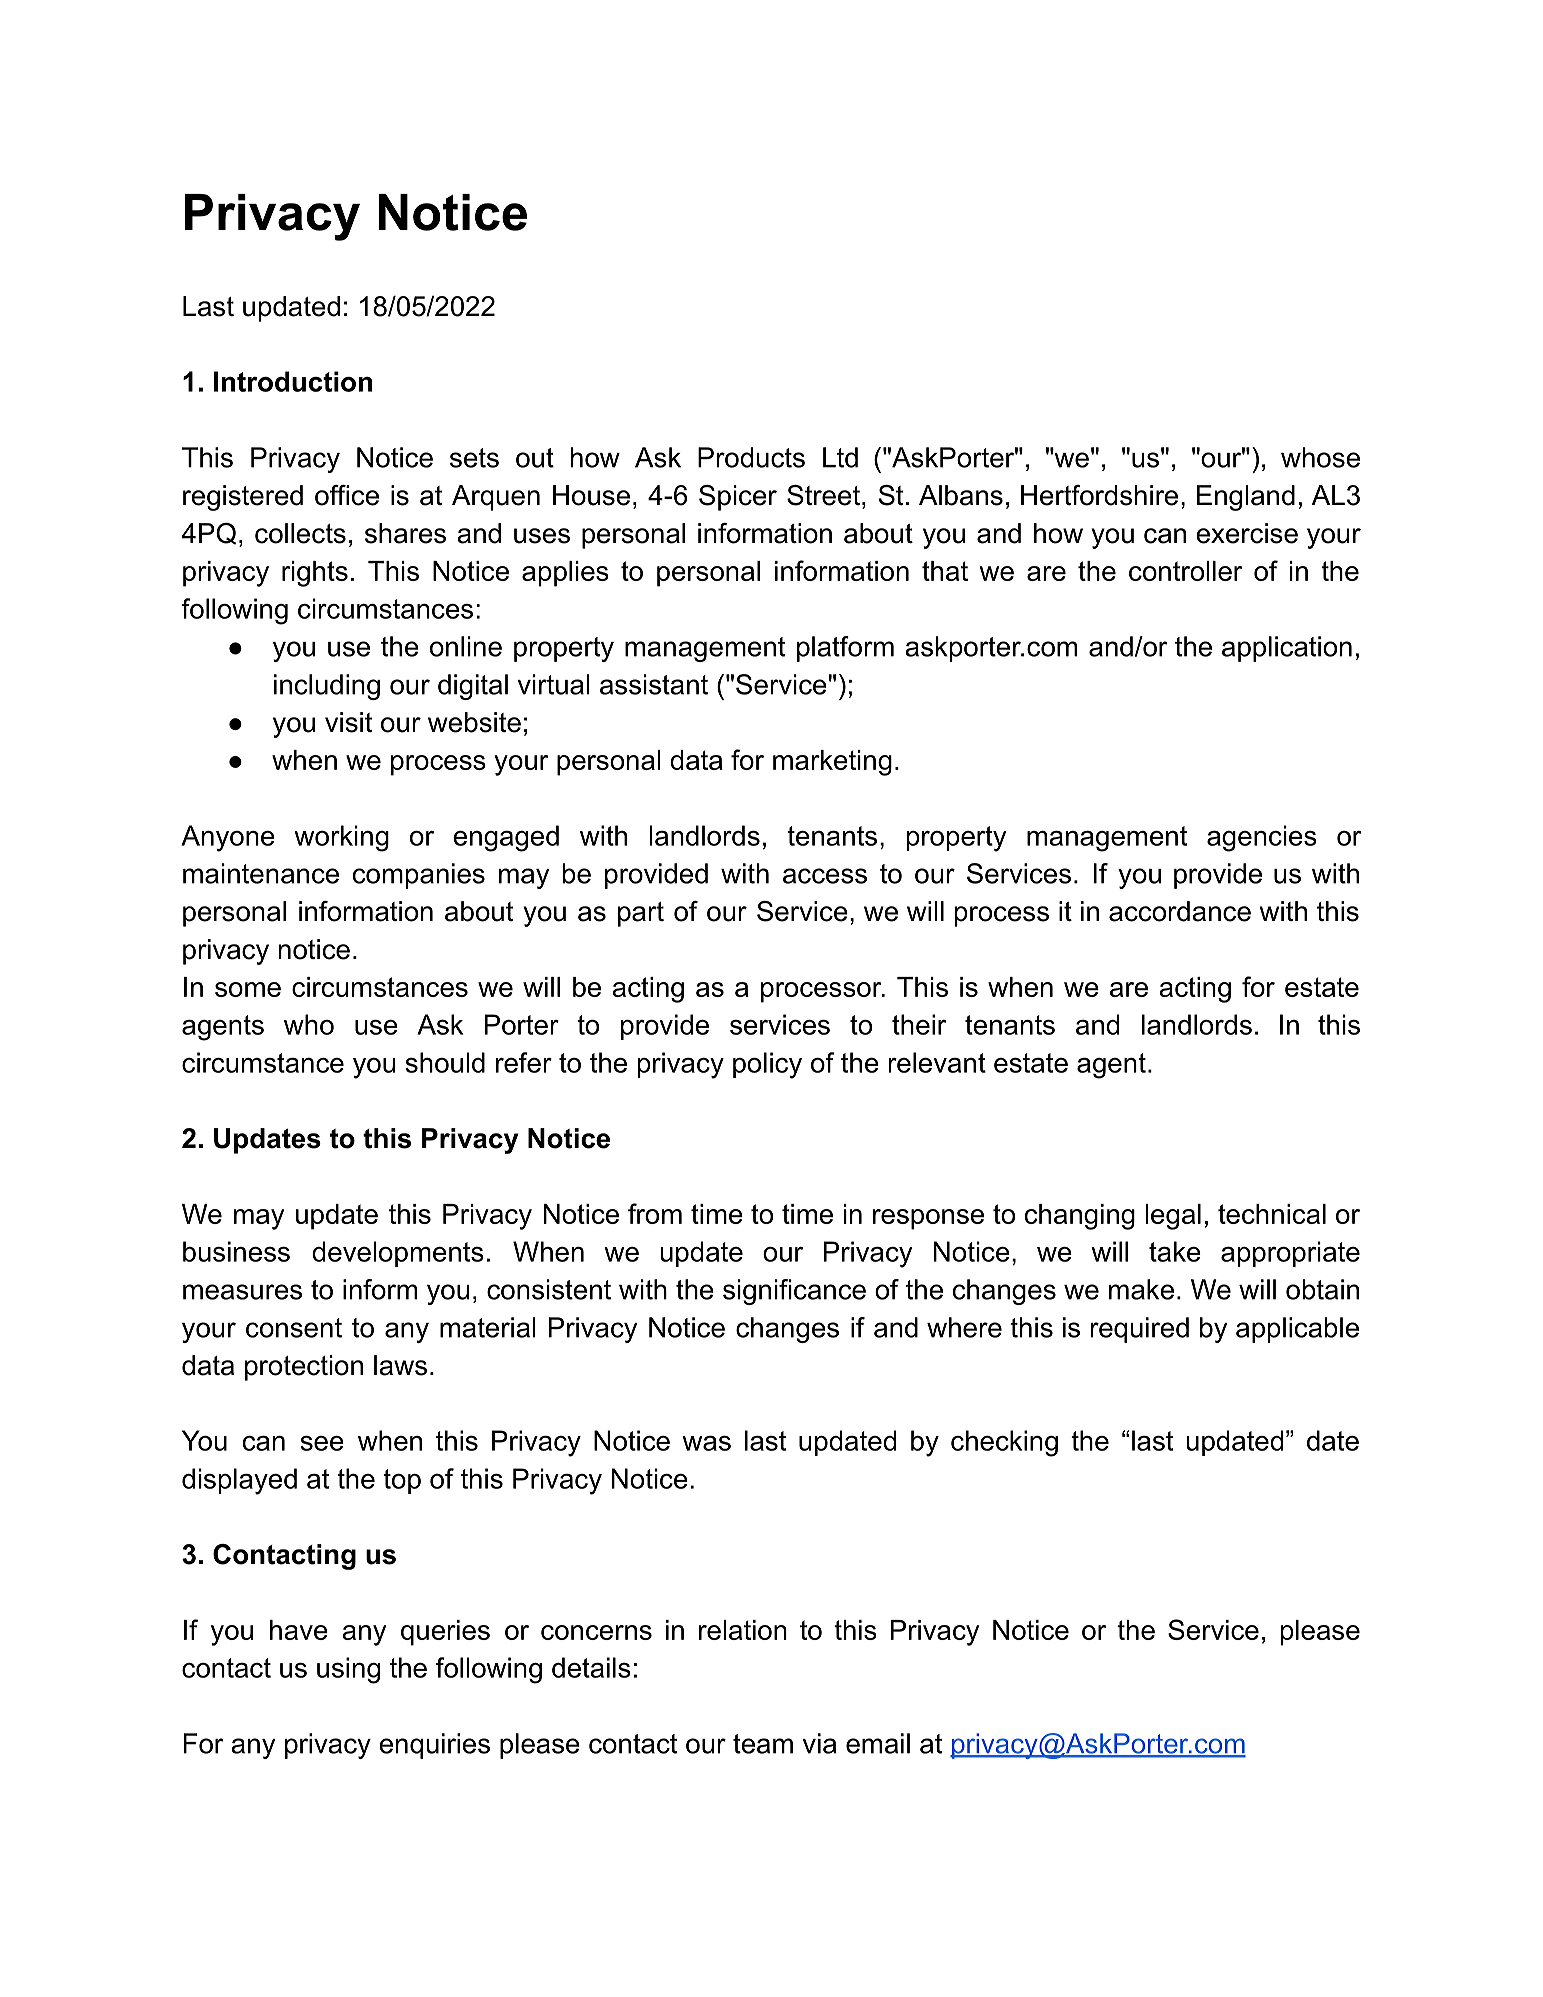 This page has width=1543, height=1997. Describe the element at coordinates (1246, 498) in the page. I see `England` at that location.
